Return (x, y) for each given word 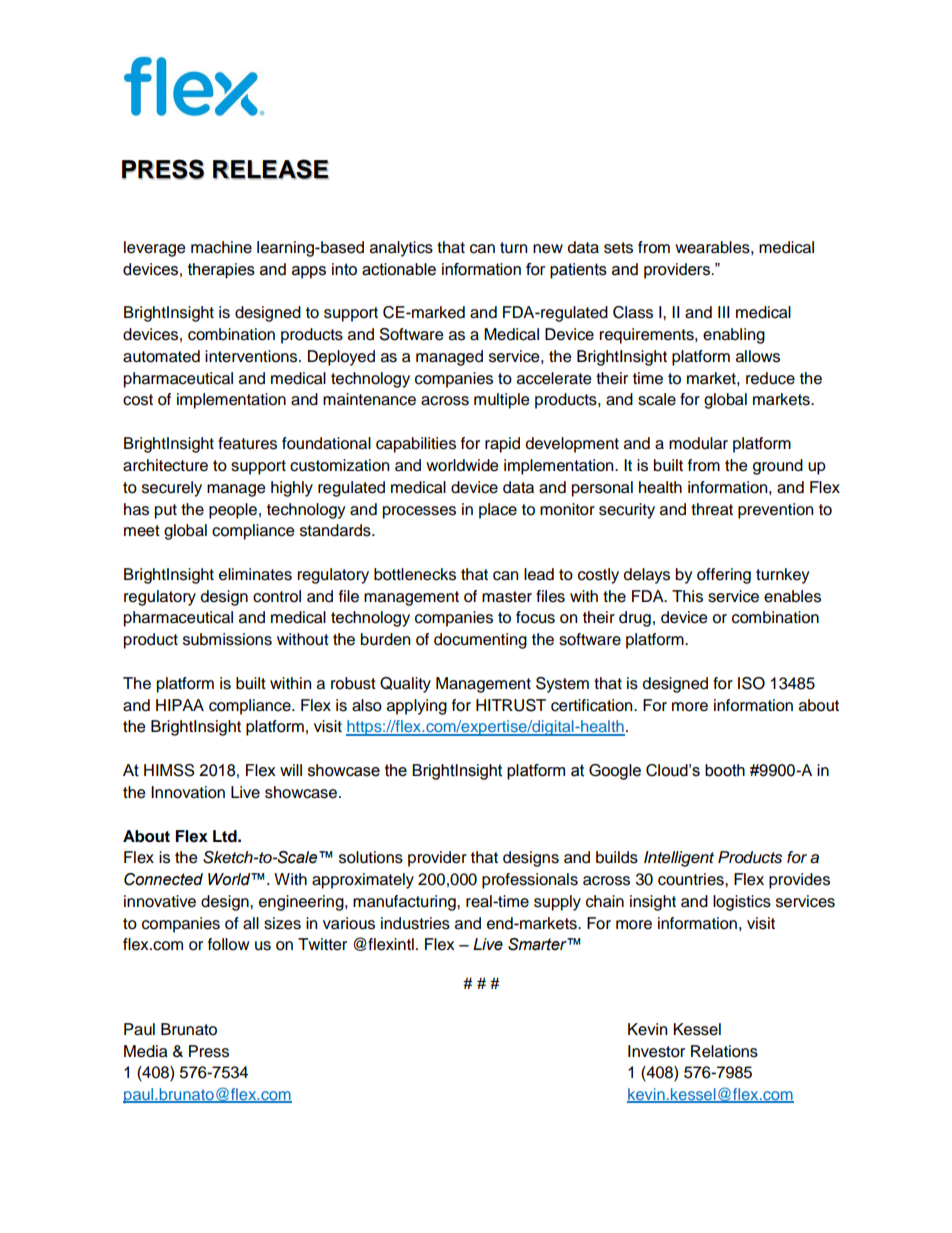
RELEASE (271, 169)
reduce (770, 378)
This (687, 596)
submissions (227, 639)
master (507, 597)
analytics (401, 249)
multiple (502, 401)
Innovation (188, 792)
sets (618, 248)
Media (146, 1051)
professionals (530, 881)
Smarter (538, 944)
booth (725, 770)
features (247, 443)
